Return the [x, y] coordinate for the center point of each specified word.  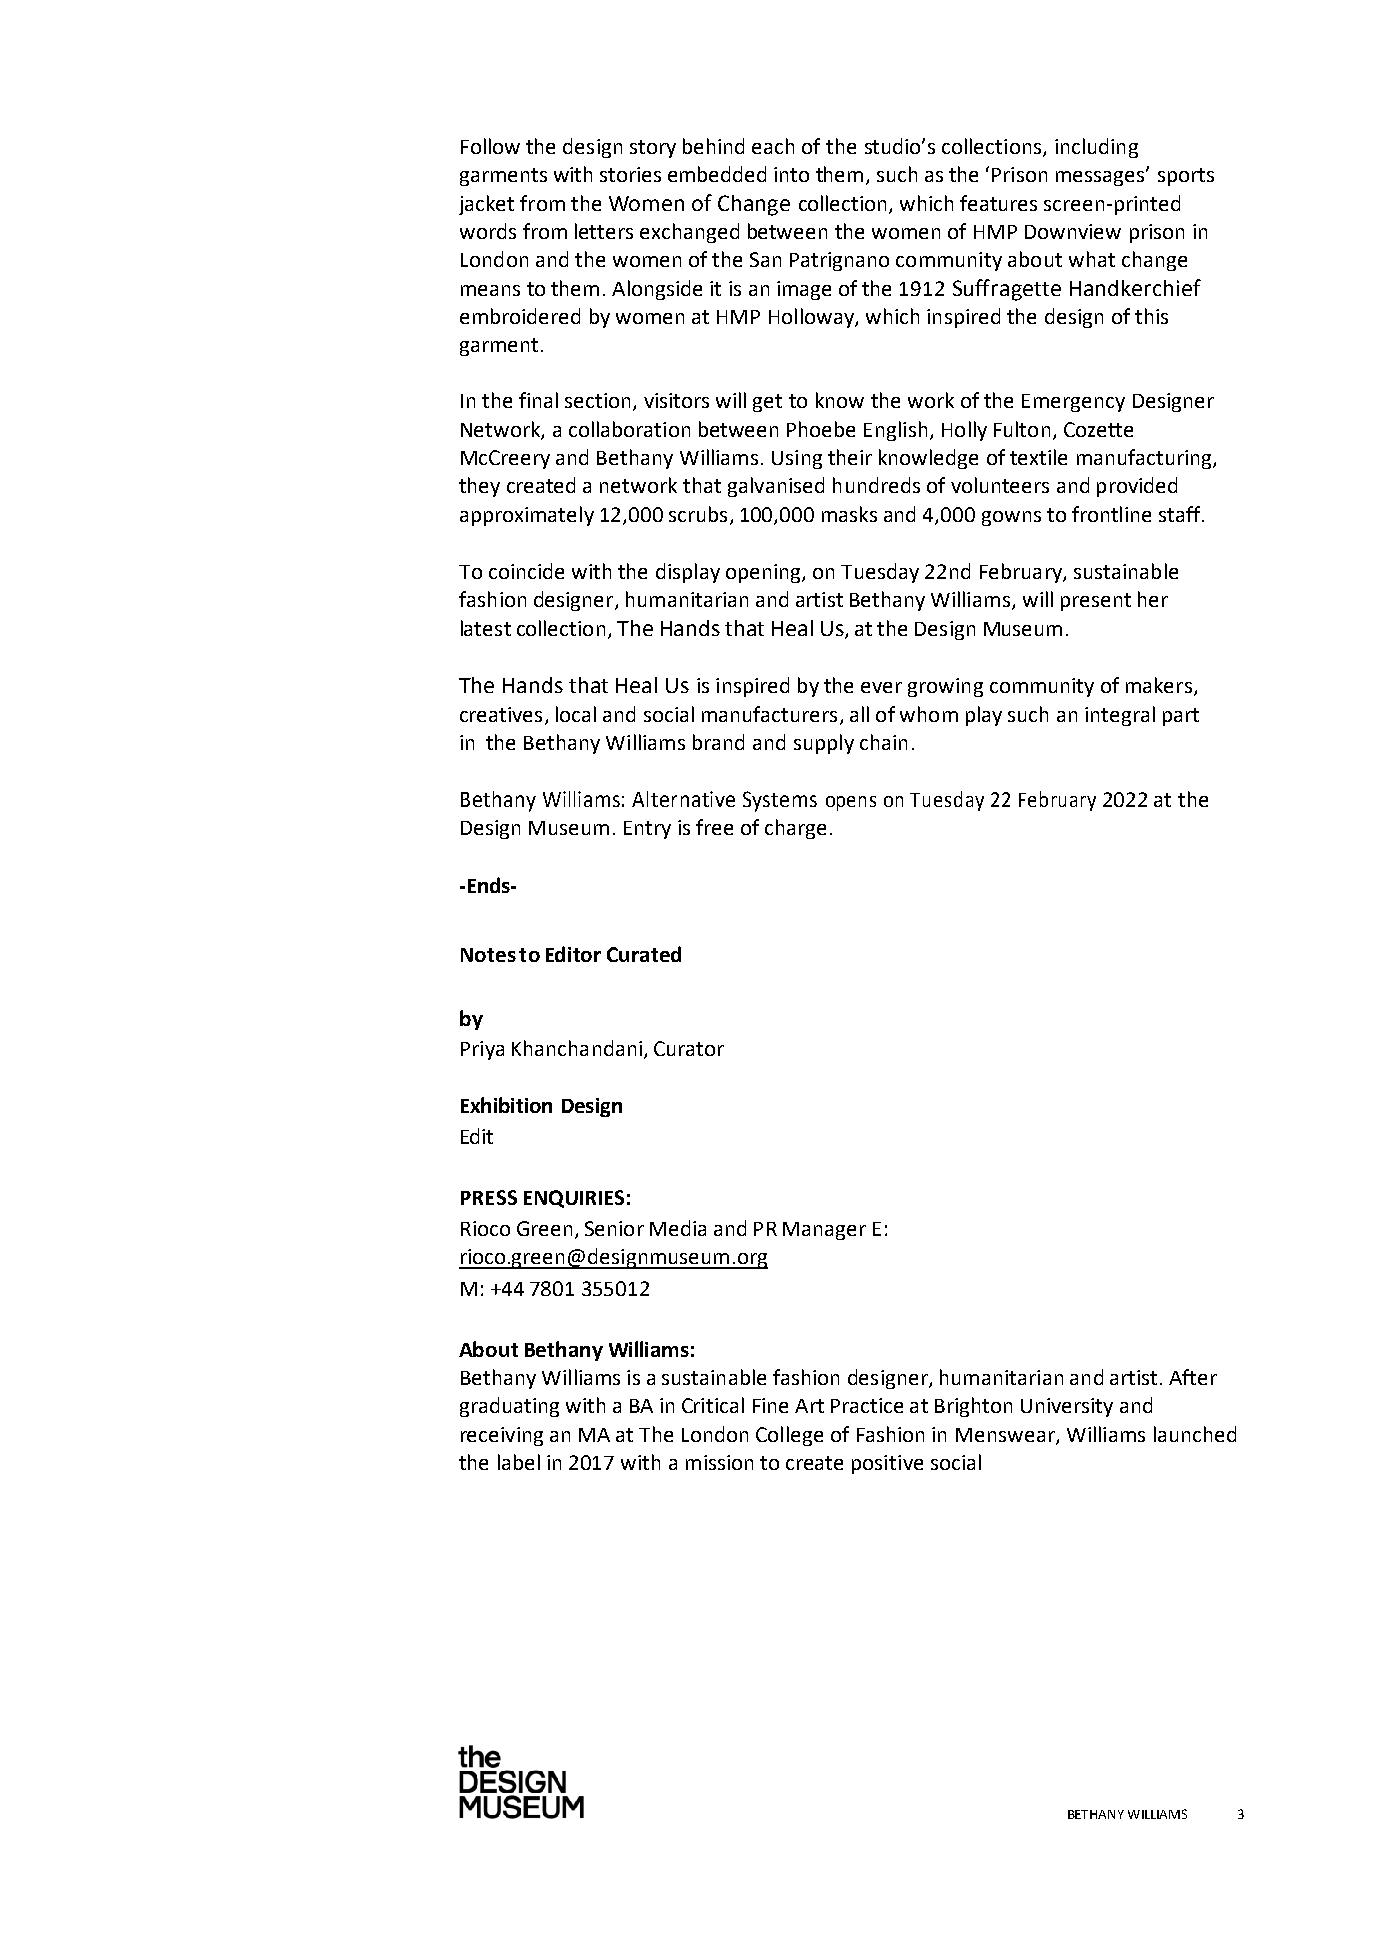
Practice [867, 1405]
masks [849, 514]
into [791, 174]
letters [604, 231]
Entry [647, 830]
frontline [1111, 514]
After [1193, 1377]
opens [851, 803]
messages [1101, 177]
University [1067, 1407]
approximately [527, 516]
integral [1120, 716]
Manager [824, 1231]
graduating [509, 1407]
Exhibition [506, 1105]
